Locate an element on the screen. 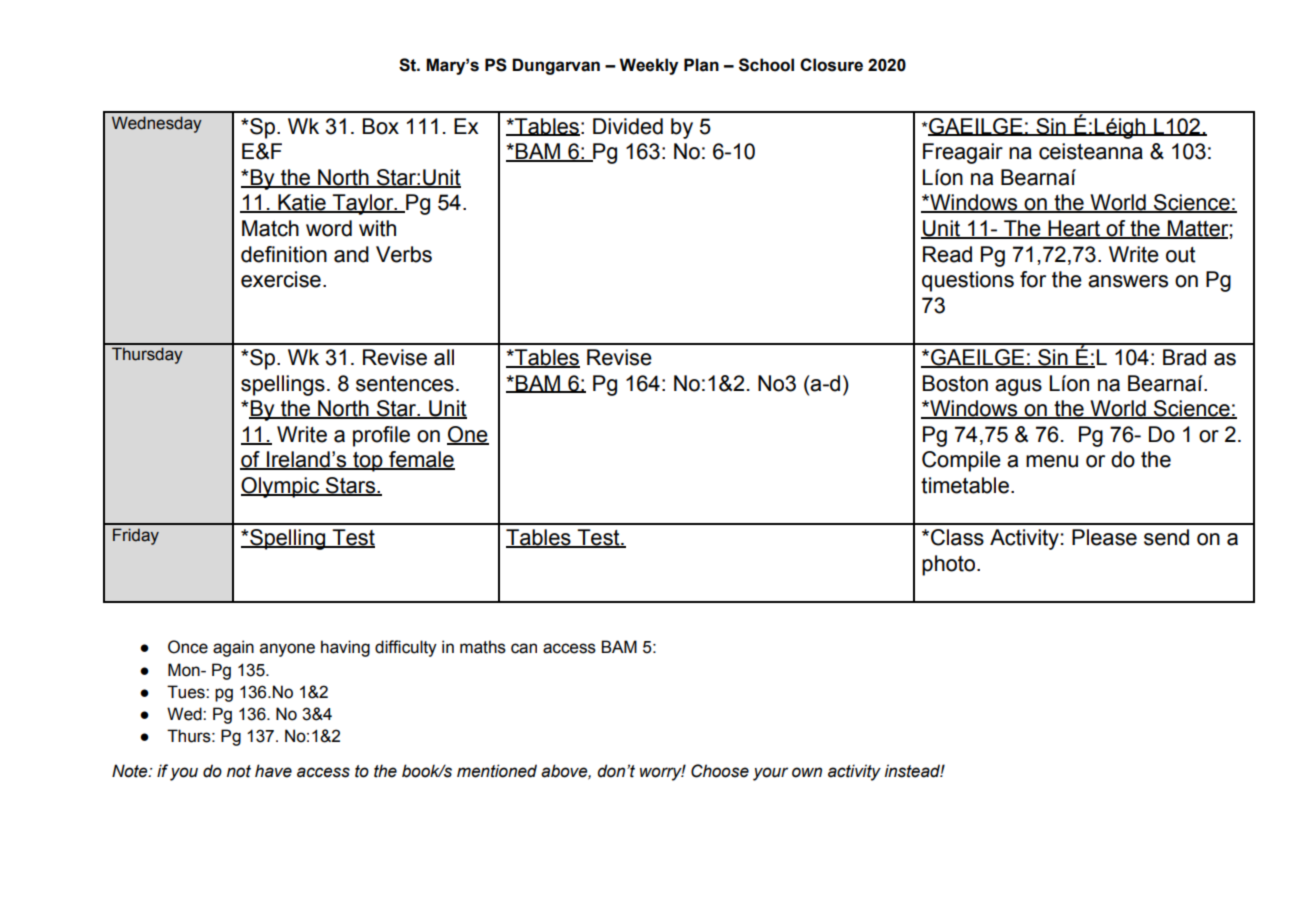 This screenshot has height=924, width=1308. again is located at coordinates (233, 648).
